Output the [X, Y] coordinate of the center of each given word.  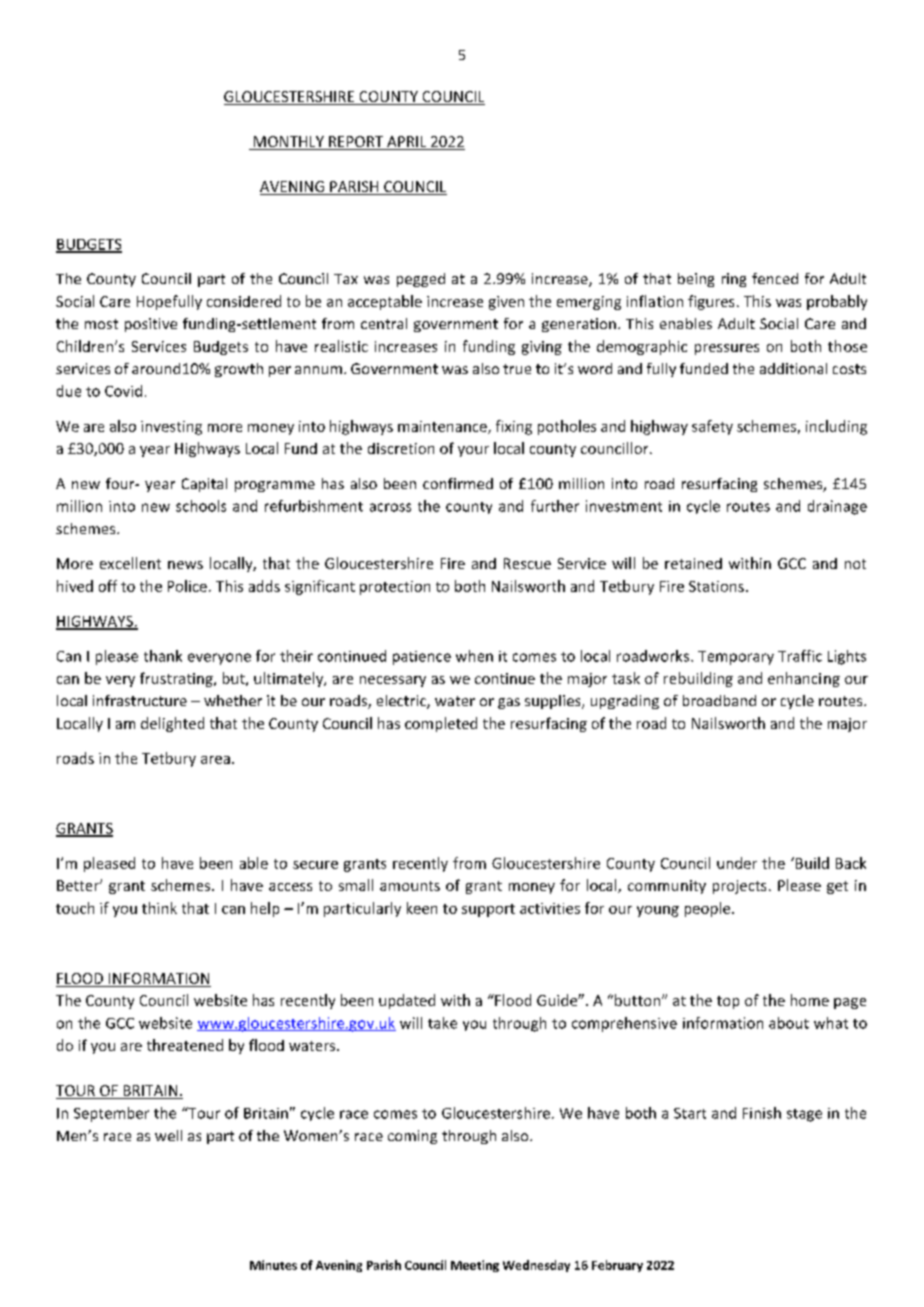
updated [407, 1001]
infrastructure [140, 700]
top [728, 1002]
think [159, 908]
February [617, 1266]
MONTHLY [288, 143]
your [473, 451]
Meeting [475, 1266]
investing [171, 428]
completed [441, 724]
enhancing [804, 679]
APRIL [406, 141]
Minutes [273, 1265]
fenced [775, 278]
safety [712, 427]
